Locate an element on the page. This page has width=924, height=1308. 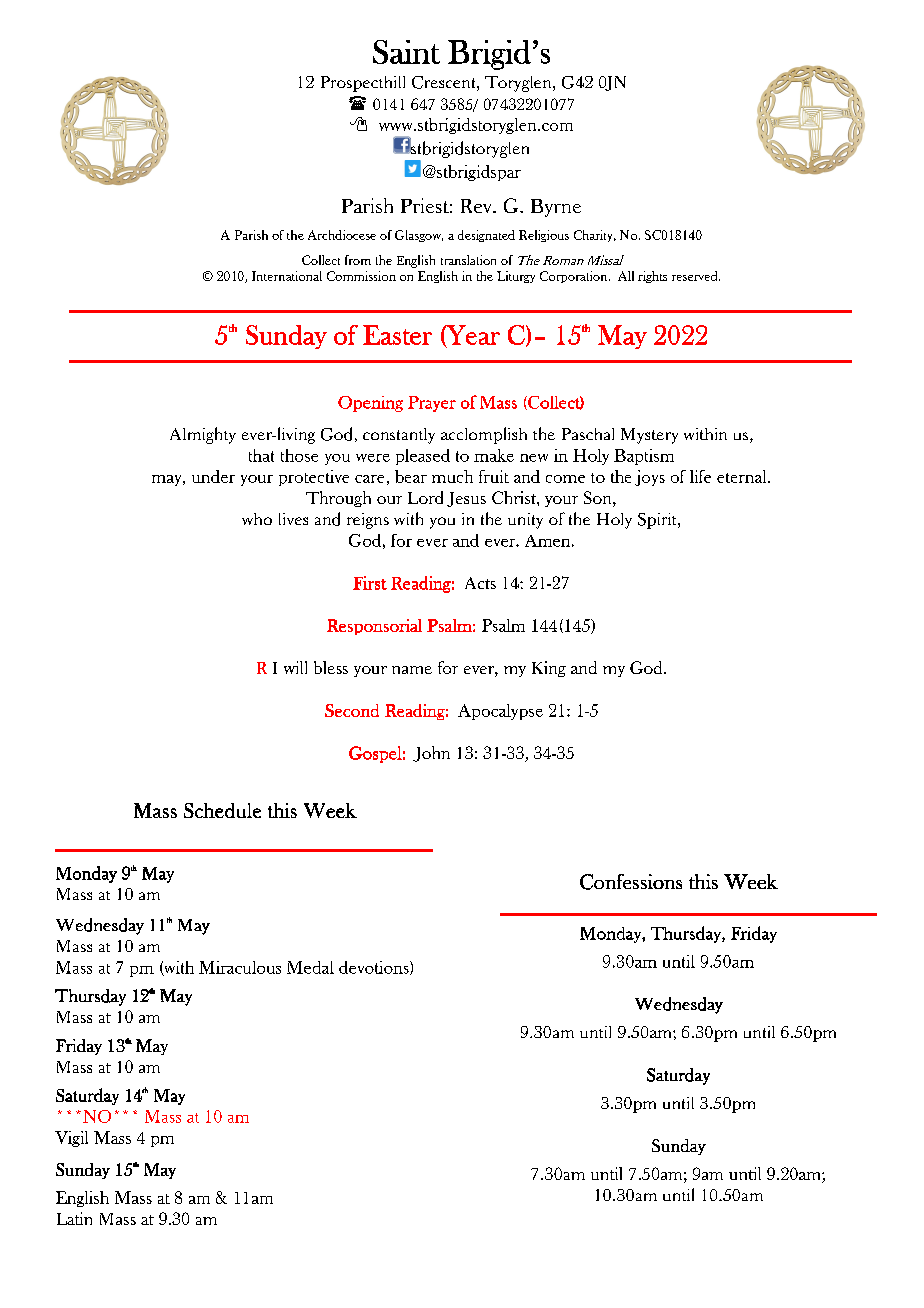
who is located at coordinates (257, 519).
